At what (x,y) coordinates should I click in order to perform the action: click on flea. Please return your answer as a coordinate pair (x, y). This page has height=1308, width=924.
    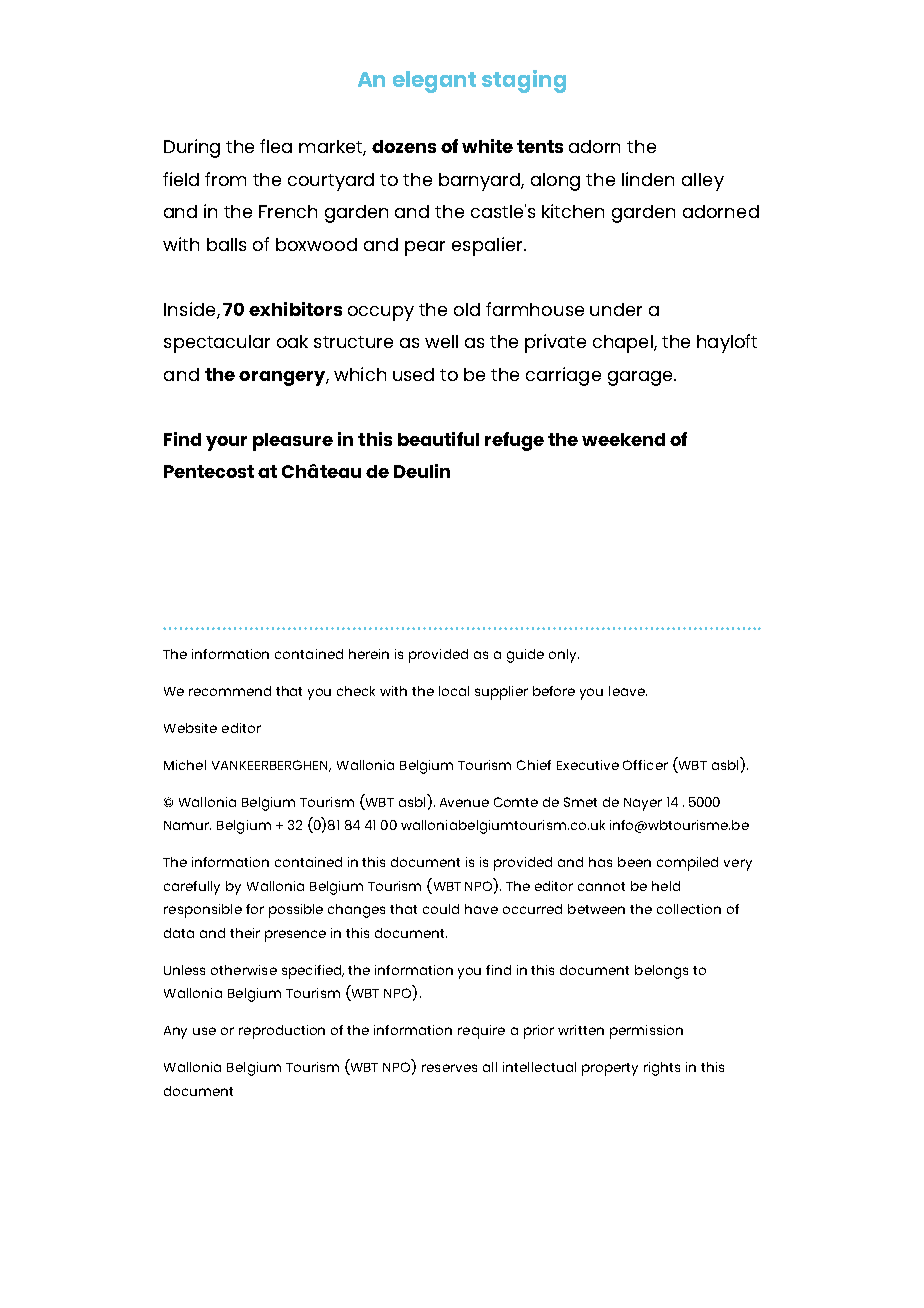
    Looking at the image, I should click on (276, 146).
